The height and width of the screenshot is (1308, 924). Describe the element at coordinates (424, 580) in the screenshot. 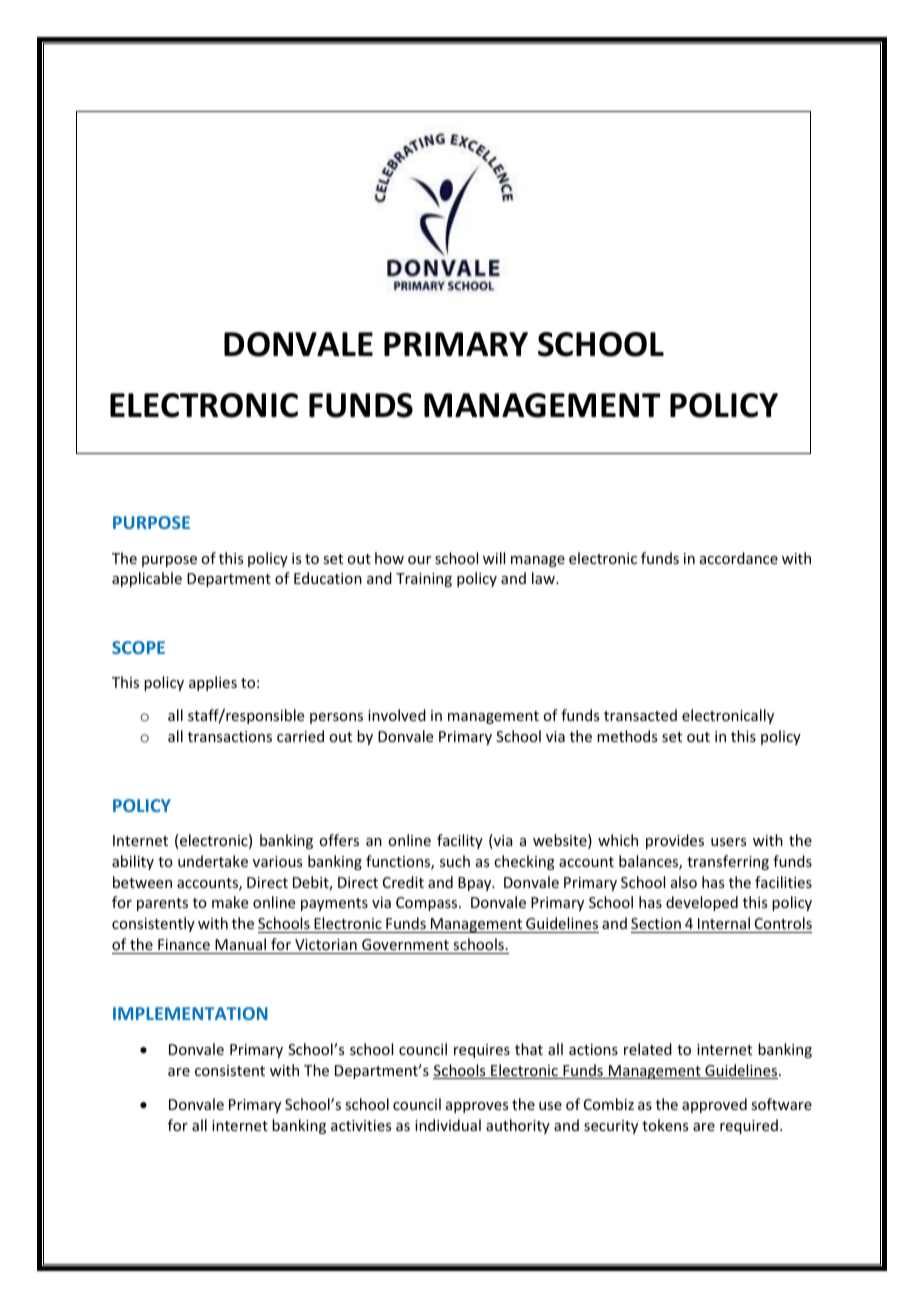

I see `Training` at that location.
